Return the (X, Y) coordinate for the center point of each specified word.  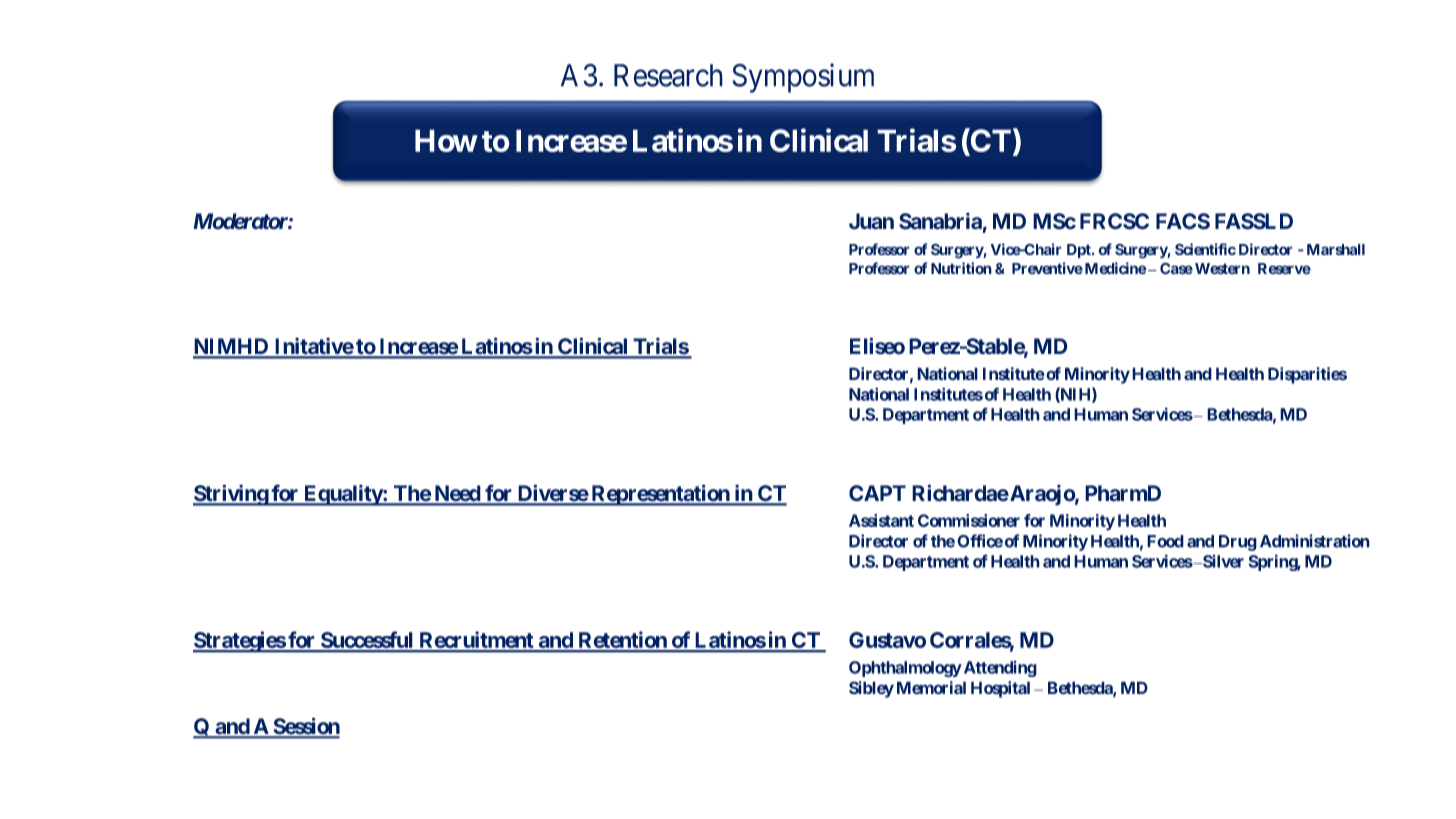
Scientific (1205, 249)
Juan (871, 221)
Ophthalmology (905, 669)
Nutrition (961, 268)
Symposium (803, 78)
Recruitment (476, 641)
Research (668, 75)
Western (1222, 269)
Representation (660, 495)
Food (1165, 541)
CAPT (877, 493)
